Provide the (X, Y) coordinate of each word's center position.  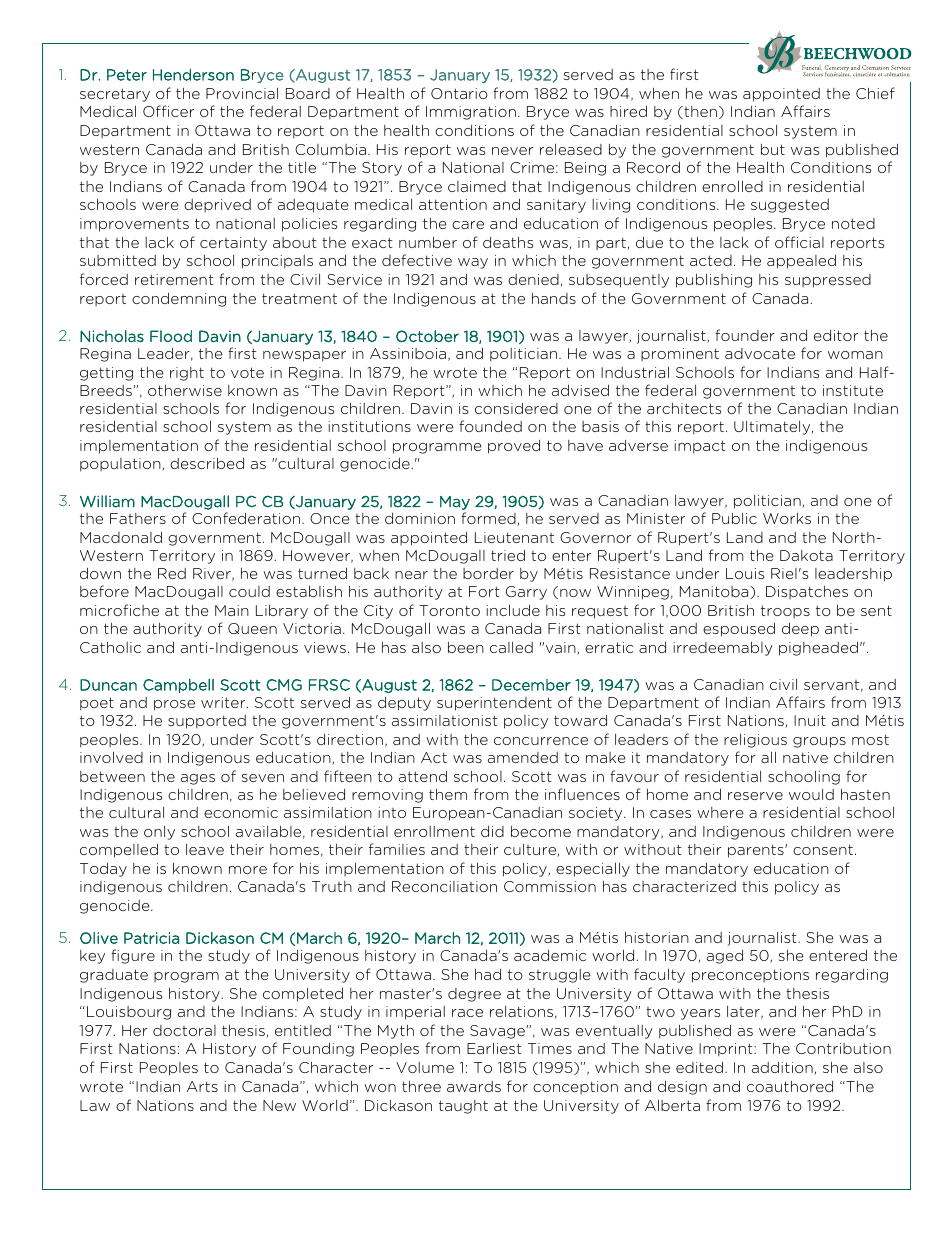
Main (232, 610)
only (159, 833)
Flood (171, 336)
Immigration (471, 113)
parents (757, 851)
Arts (202, 1086)
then (699, 112)
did (492, 831)
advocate (760, 353)
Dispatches (807, 592)
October (427, 336)
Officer (168, 111)
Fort (484, 591)
